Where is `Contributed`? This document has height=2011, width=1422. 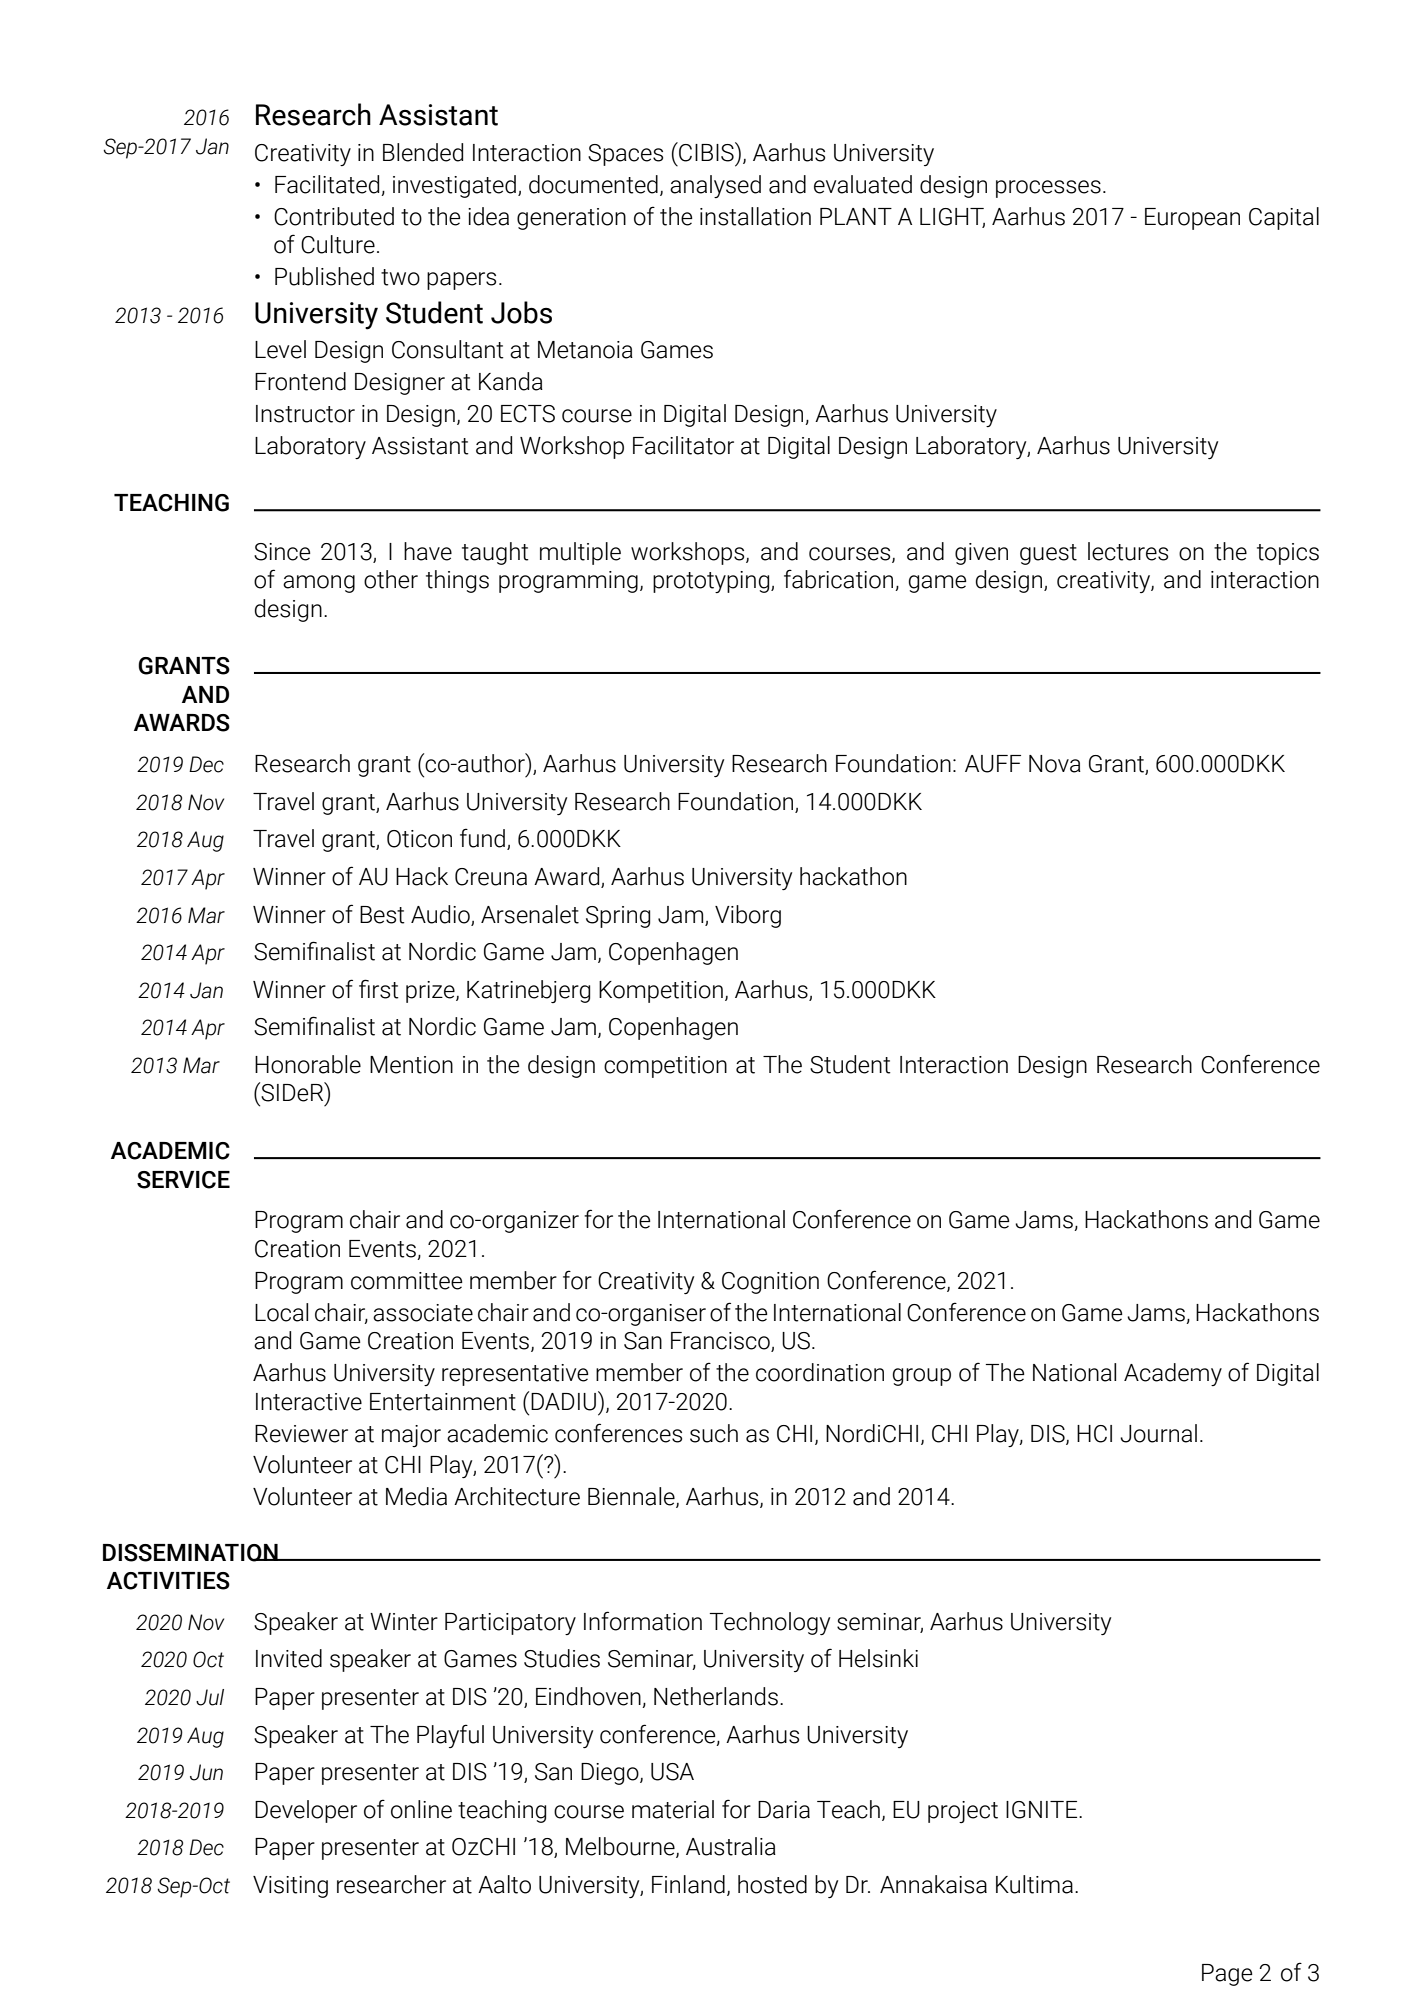 Contributed is located at coordinates (334, 216).
